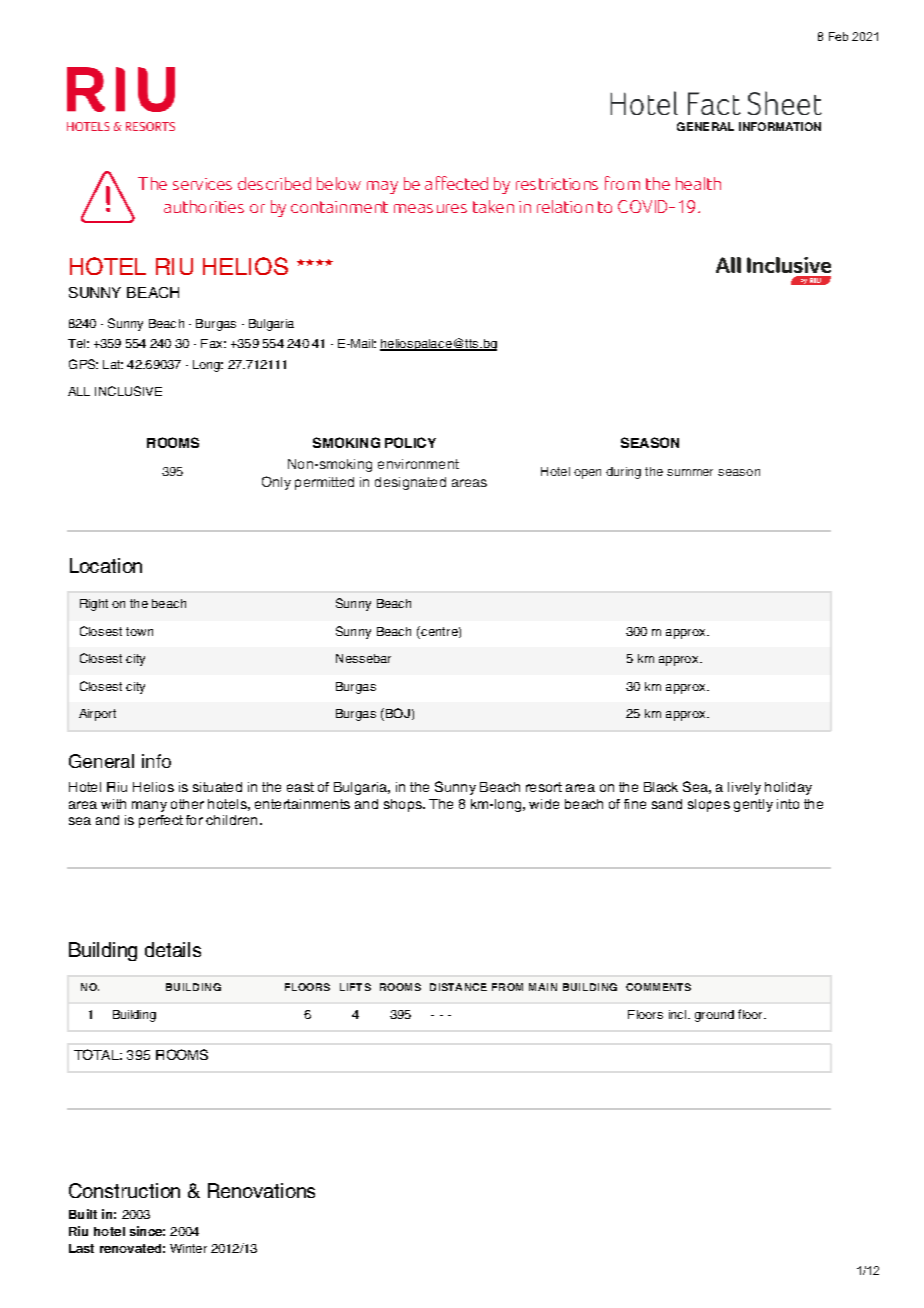 This screenshot has width=924, height=1308. Describe the element at coordinates (398, 713) in the screenshot. I see `BOJ` at that location.
